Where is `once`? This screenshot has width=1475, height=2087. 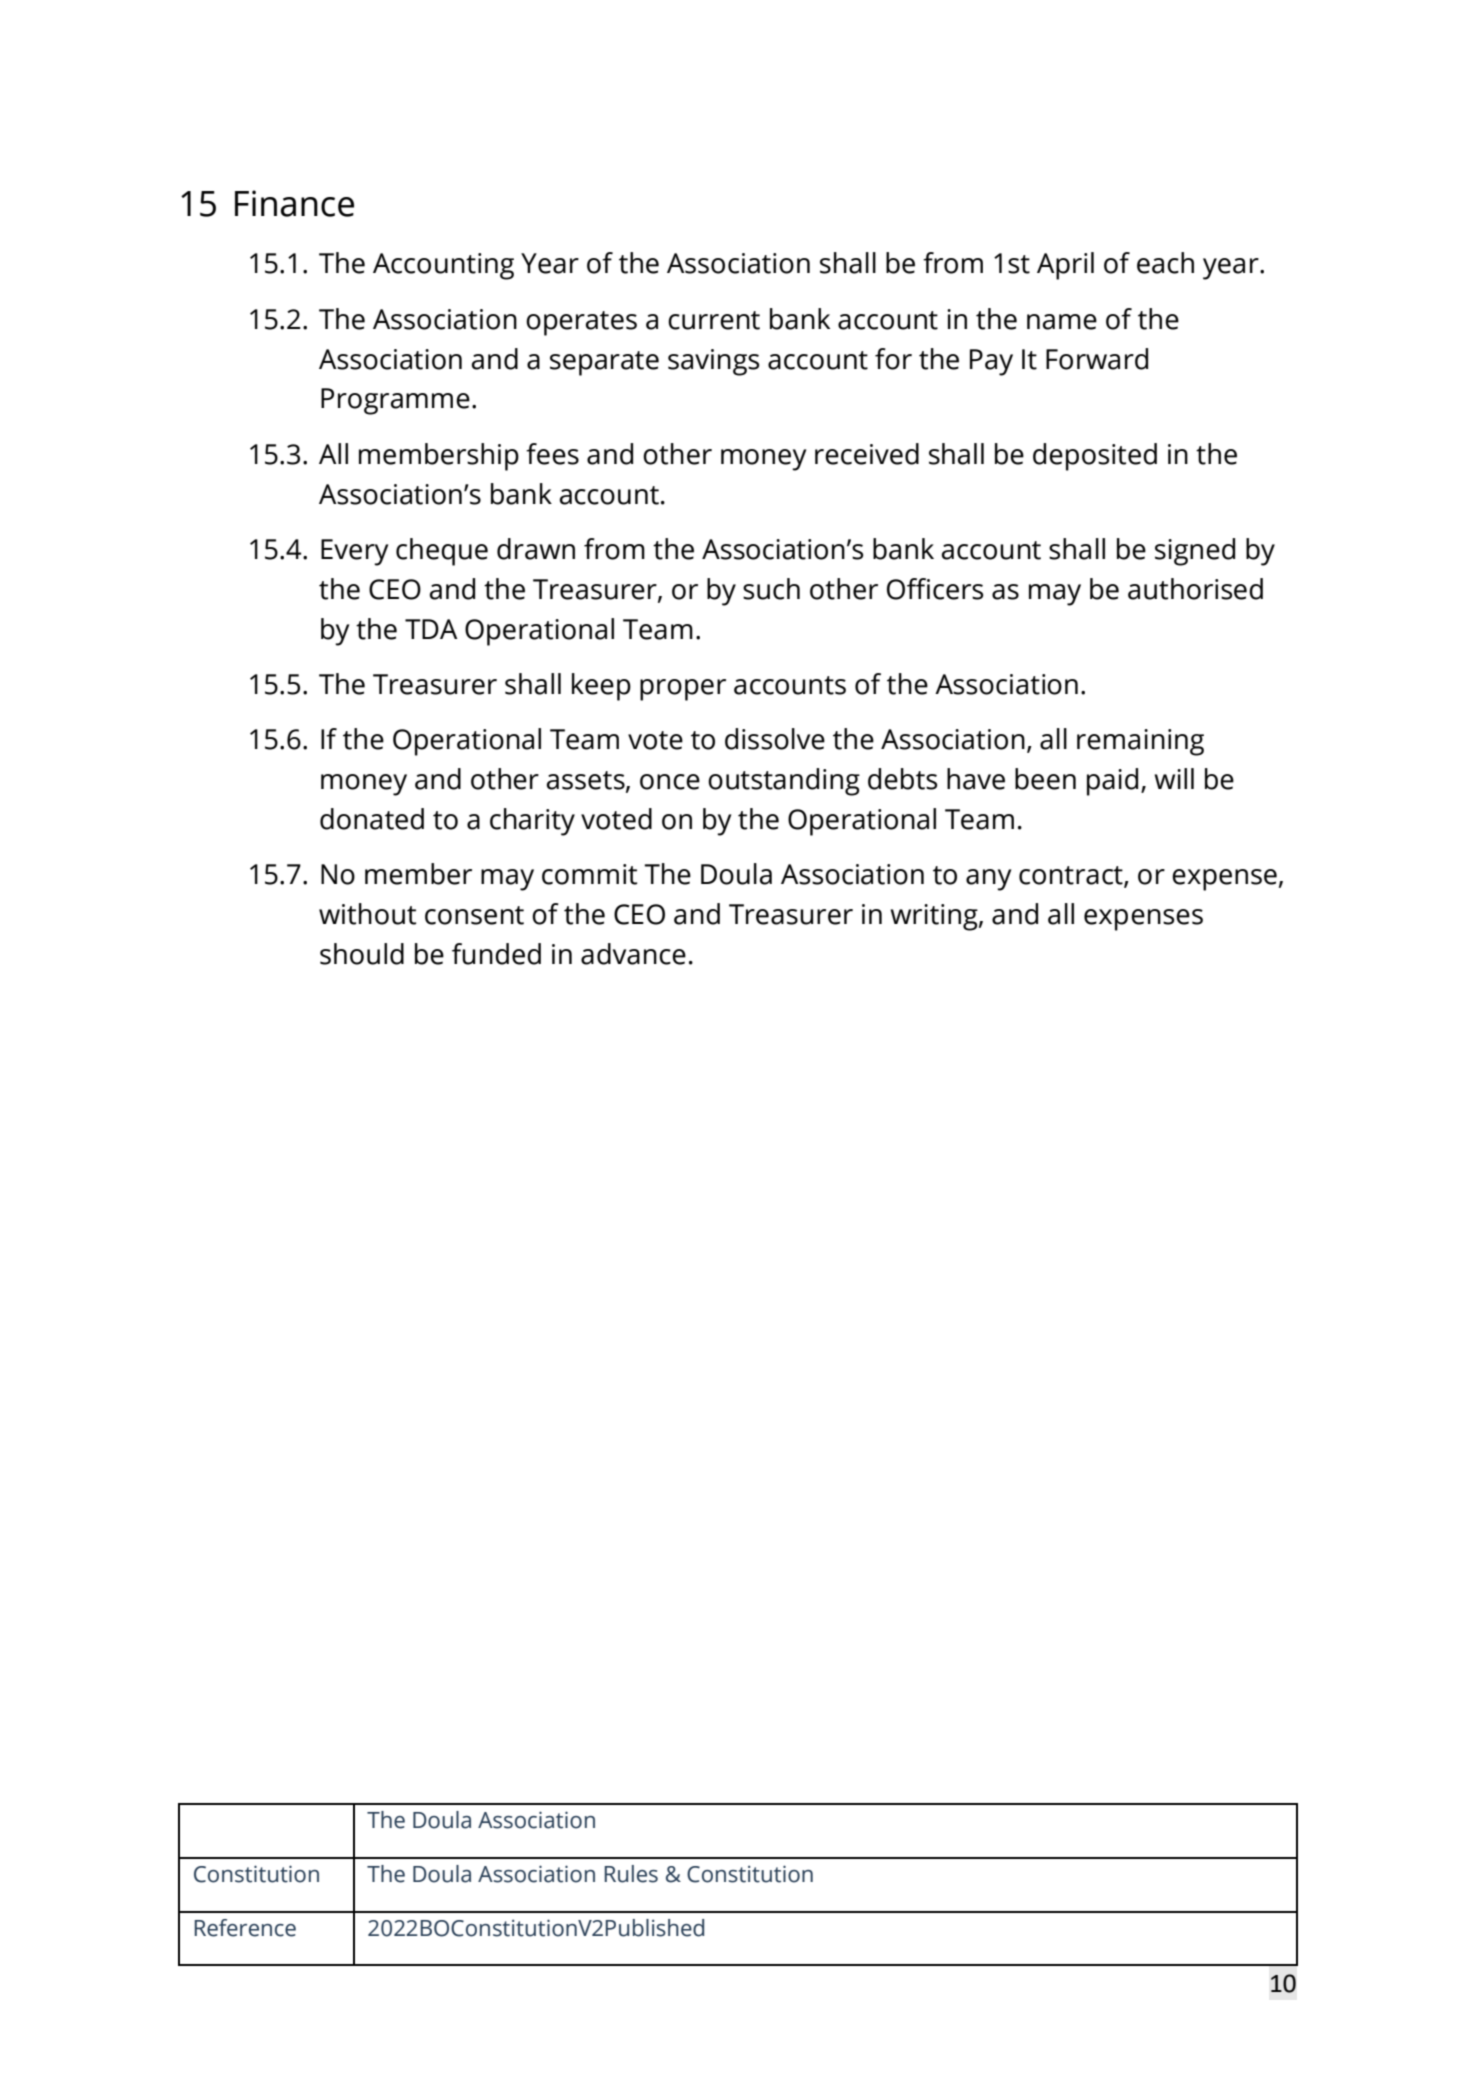
once is located at coordinates (670, 782).
